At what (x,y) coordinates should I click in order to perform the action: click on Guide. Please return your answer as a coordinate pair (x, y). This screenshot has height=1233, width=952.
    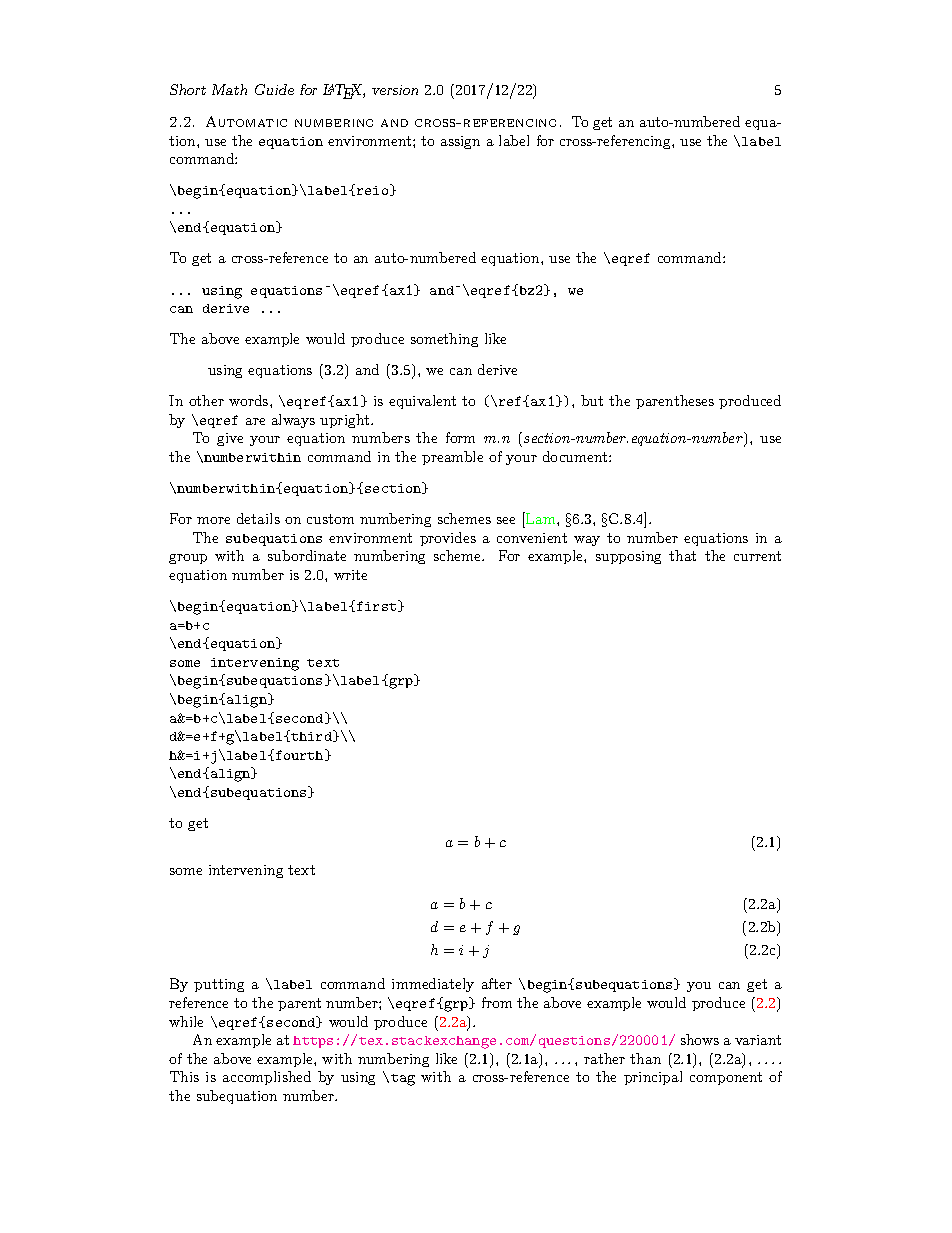
    Looking at the image, I should click on (274, 89).
